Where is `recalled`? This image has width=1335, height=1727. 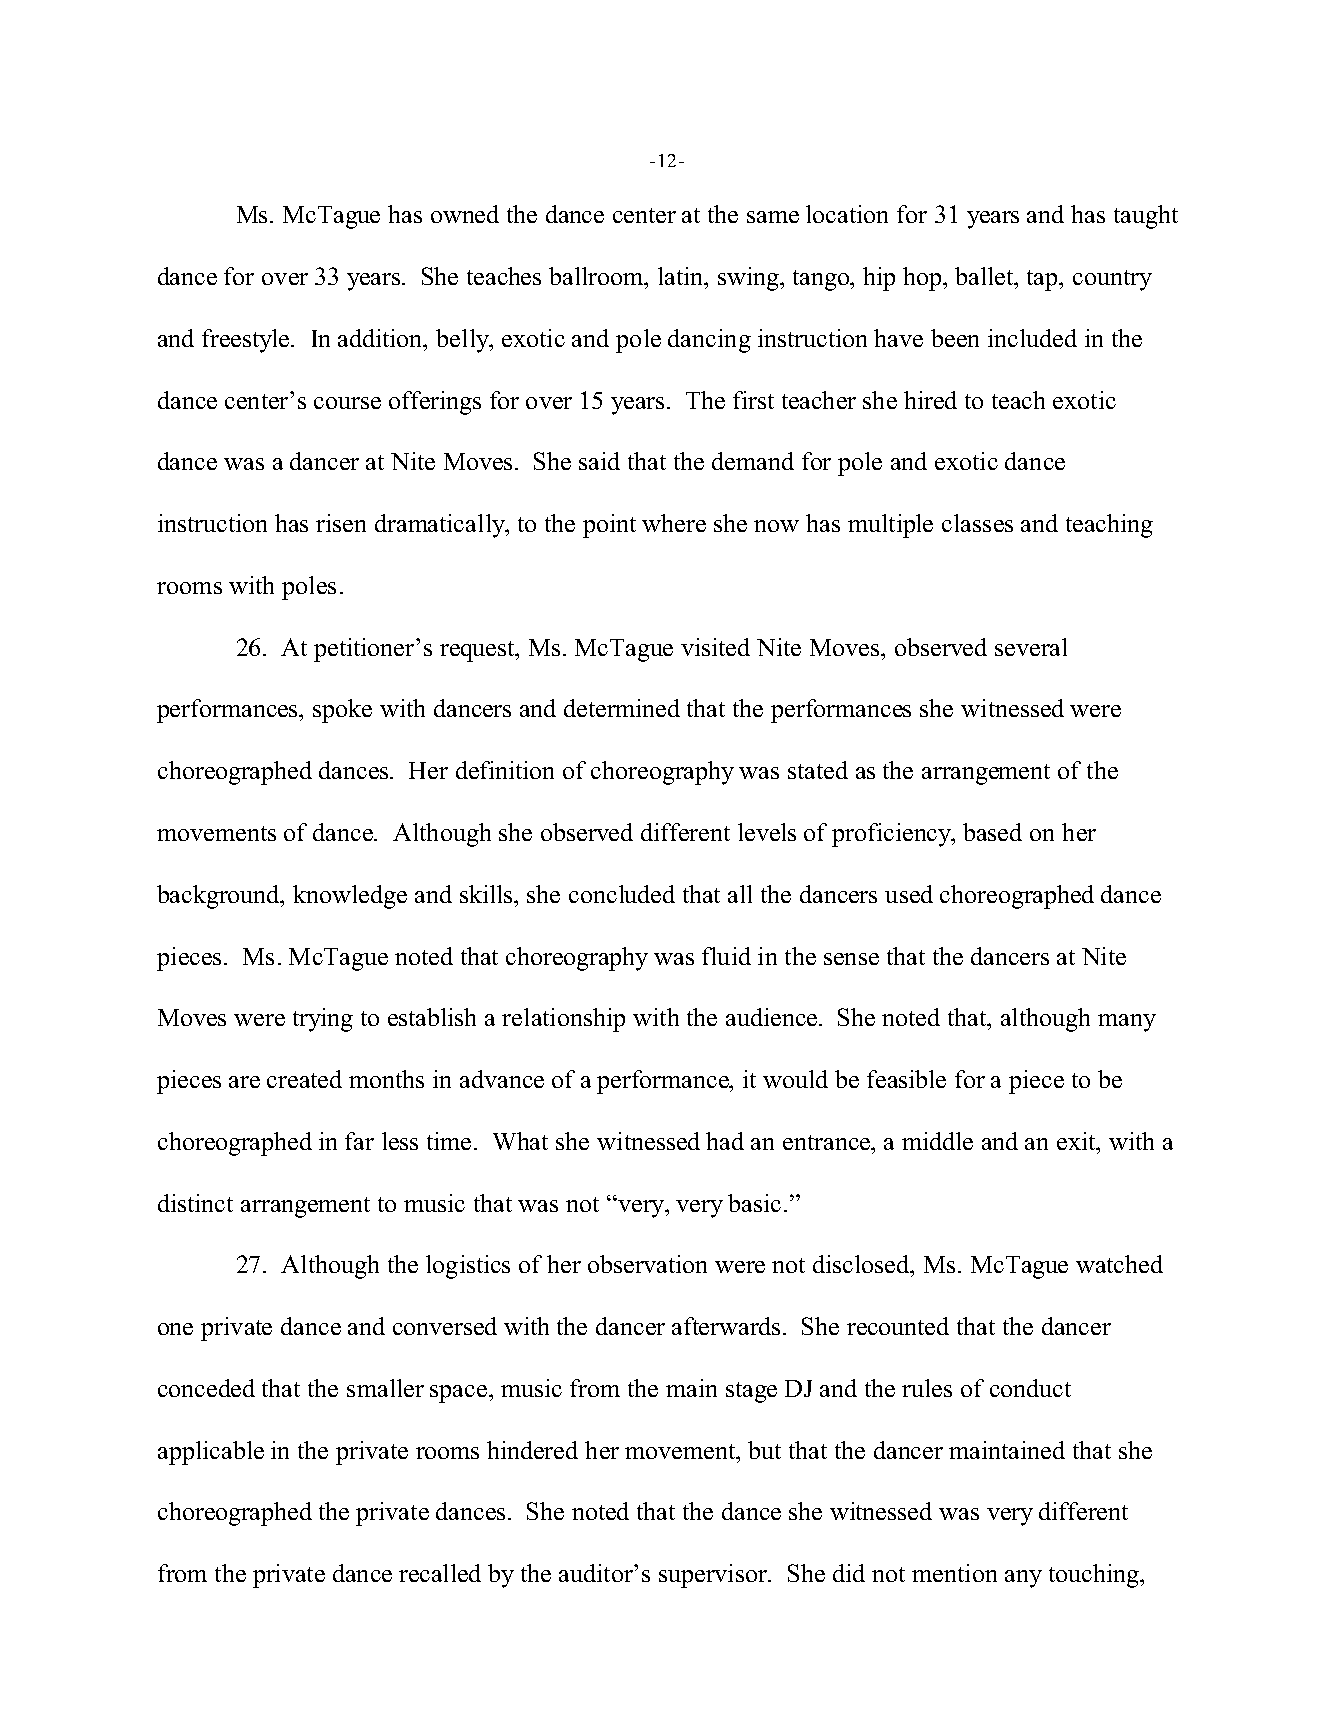 recalled is located at coordinates (440, 1573).
